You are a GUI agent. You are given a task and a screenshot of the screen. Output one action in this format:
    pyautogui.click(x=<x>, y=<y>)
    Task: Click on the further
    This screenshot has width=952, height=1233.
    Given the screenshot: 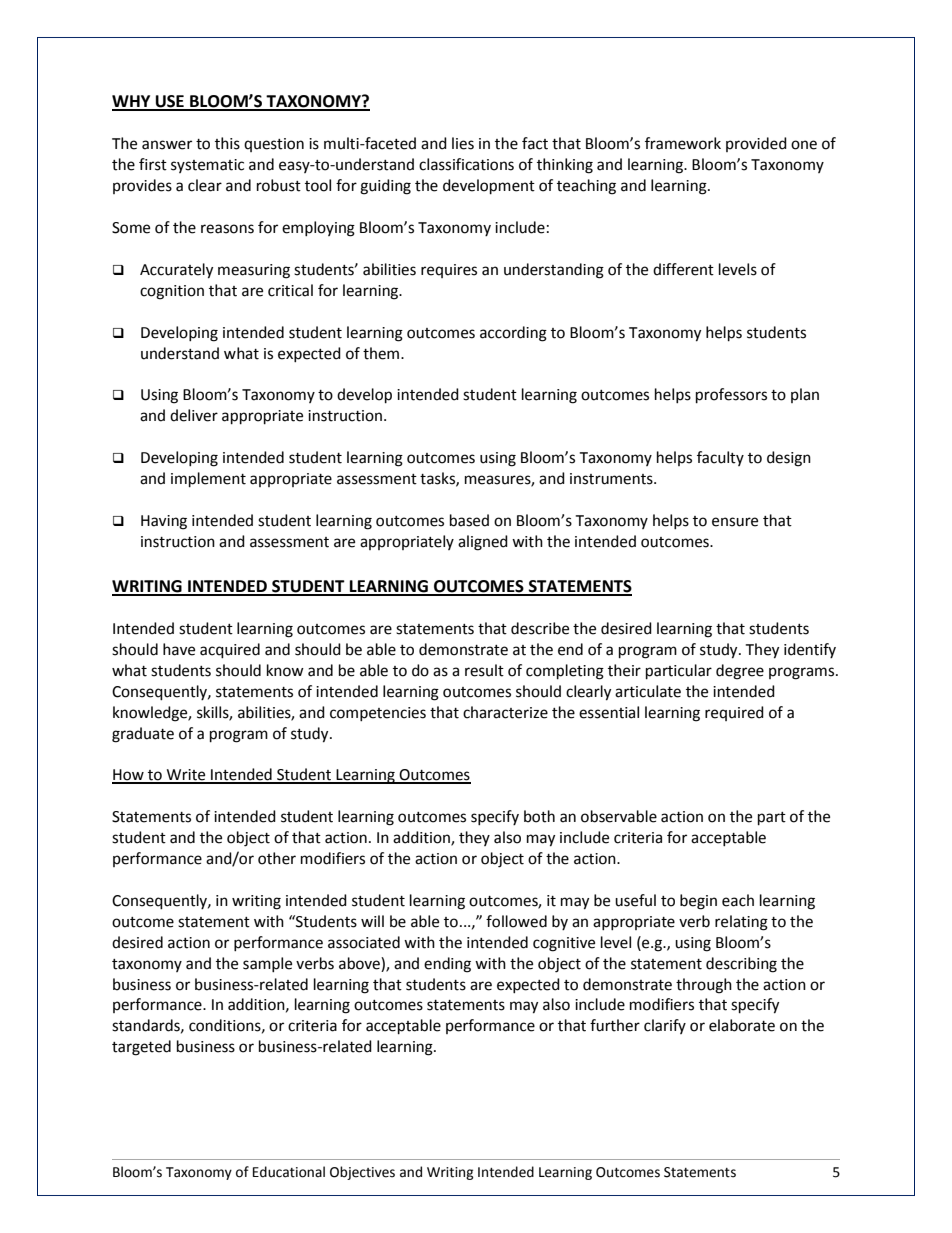 What is the action you would take?
    pyautogui.click(x=615, y=1025)
